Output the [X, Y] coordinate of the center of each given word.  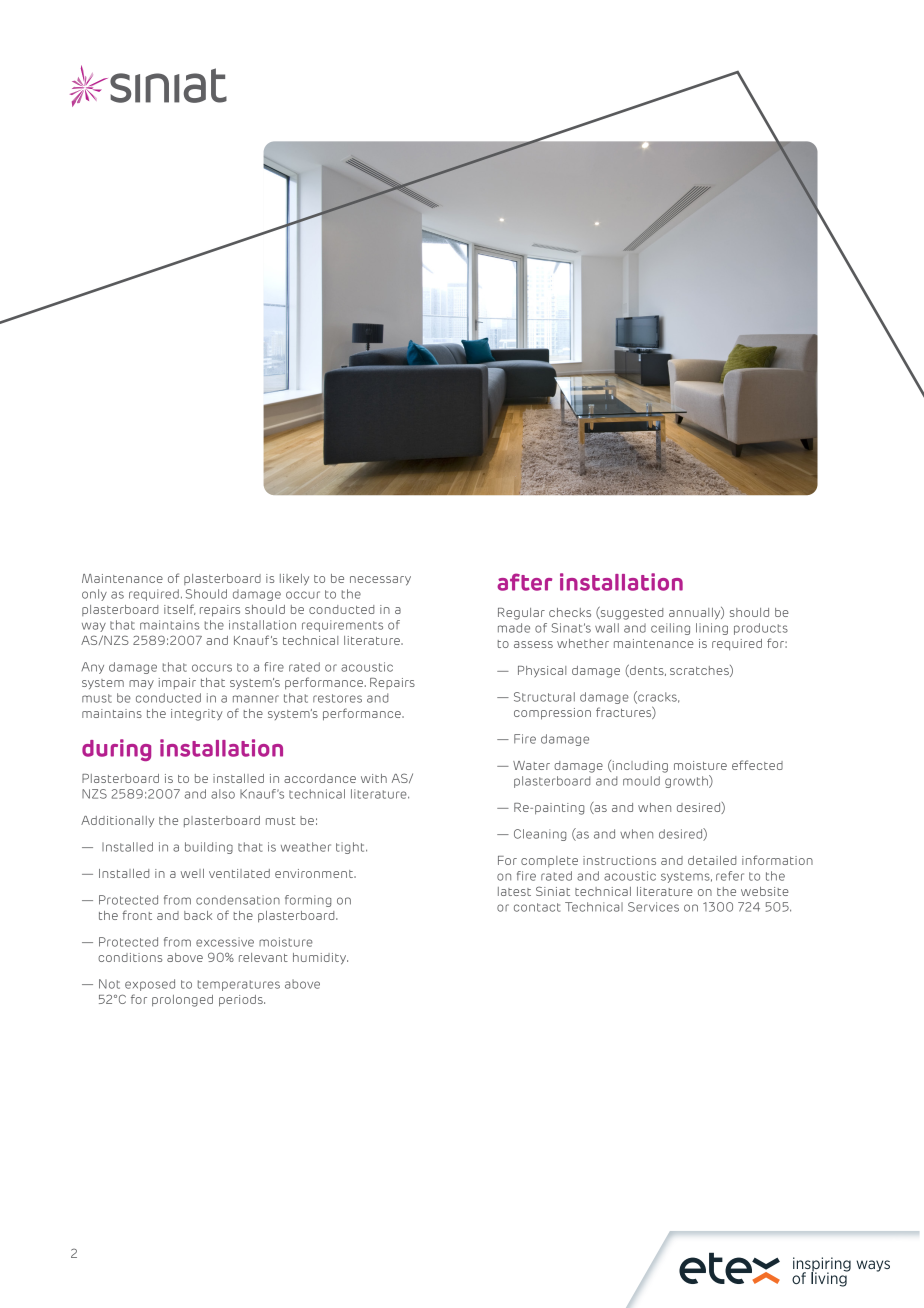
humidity [320, 959]
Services [653, 907]
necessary [380, 581]
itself [179, 609]
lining [712, 629]
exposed [150, 985]
